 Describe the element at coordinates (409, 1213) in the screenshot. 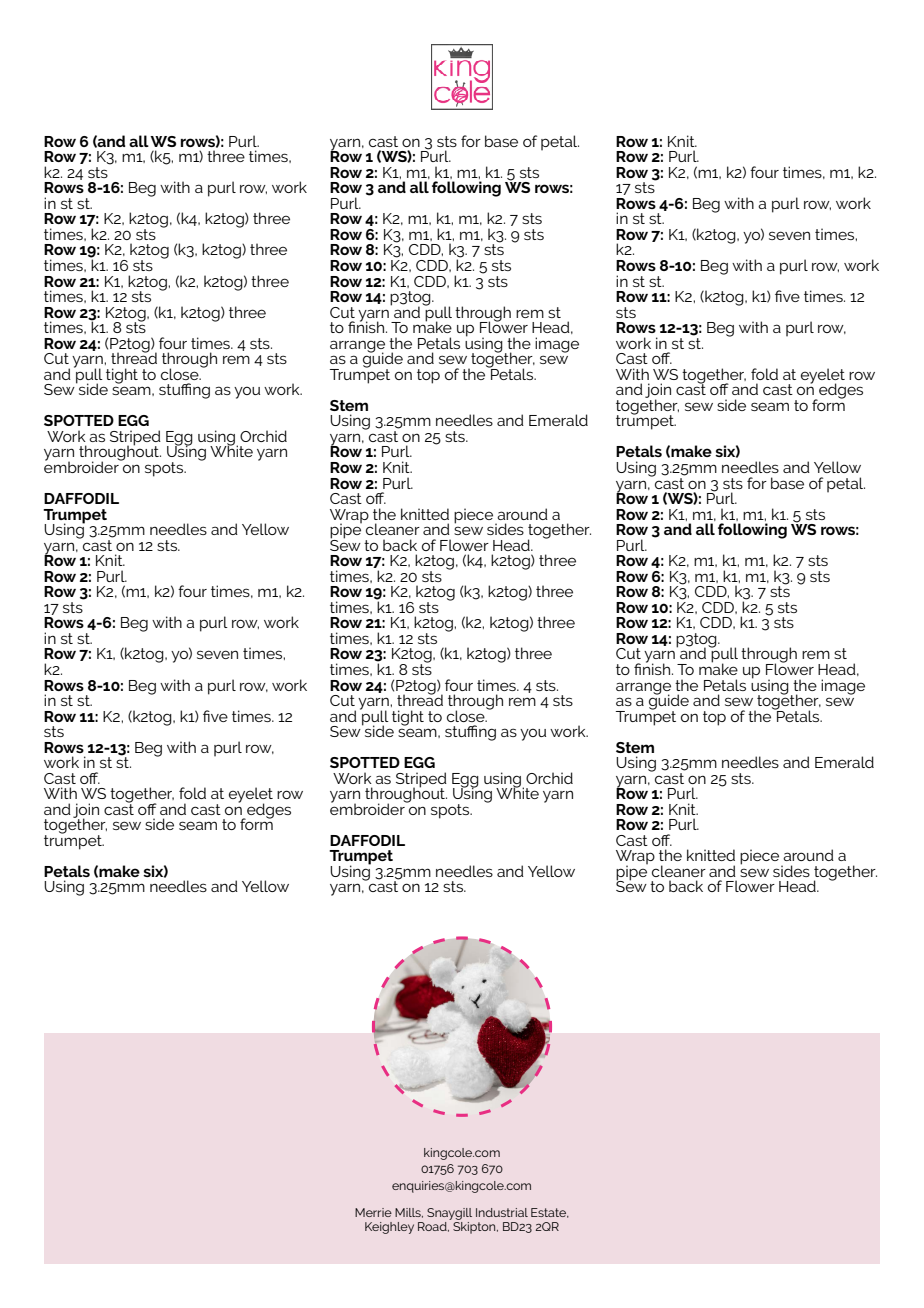

I see `Mills` at that location.
